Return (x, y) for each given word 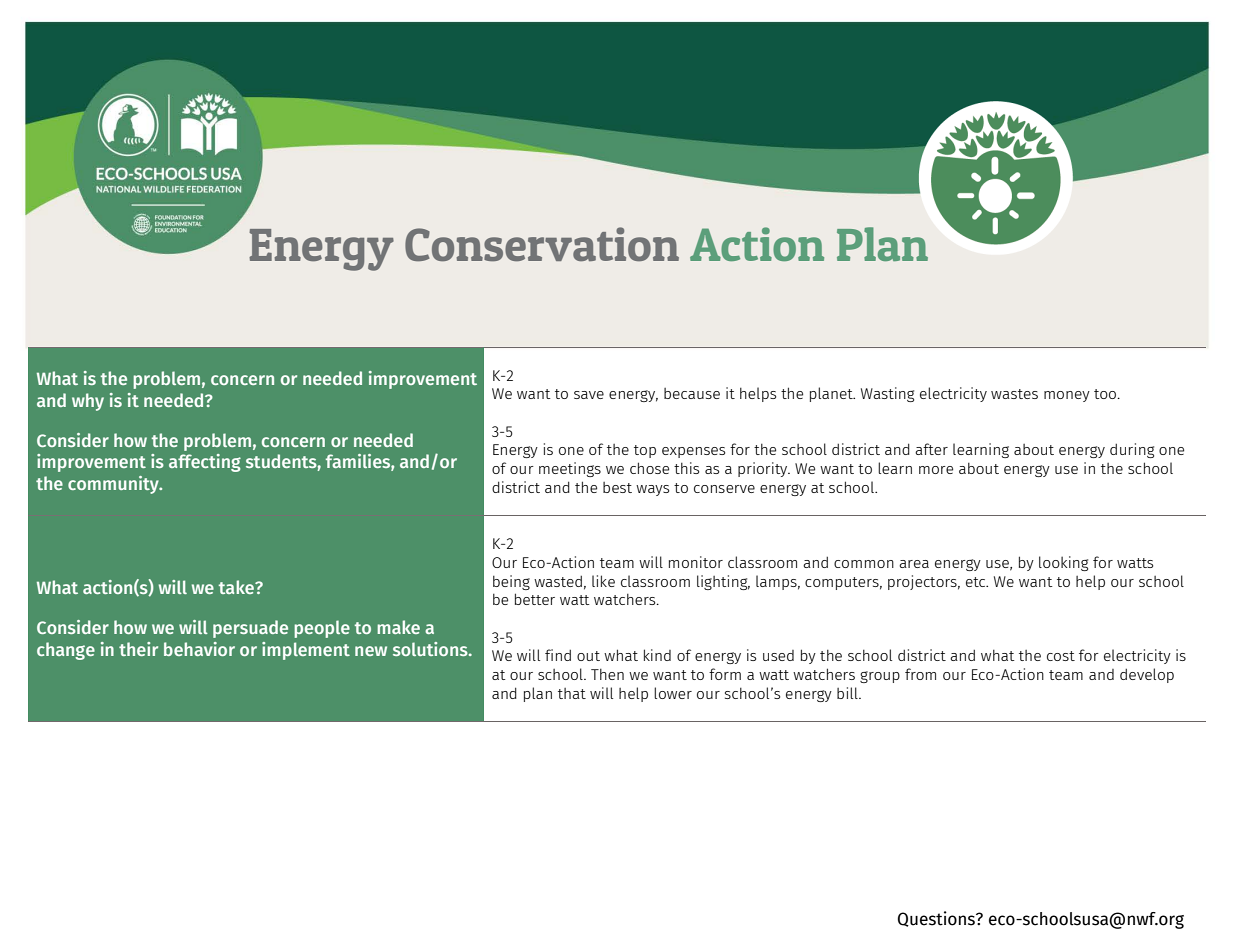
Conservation (542, 244)
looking (1063, 563)
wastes (1014, 394)
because (692, 393)
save (589, 395)
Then (607, 674)
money (1067, 396)
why (88, 402)
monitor (696, 562)
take (238, 587)
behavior (199, 649)
